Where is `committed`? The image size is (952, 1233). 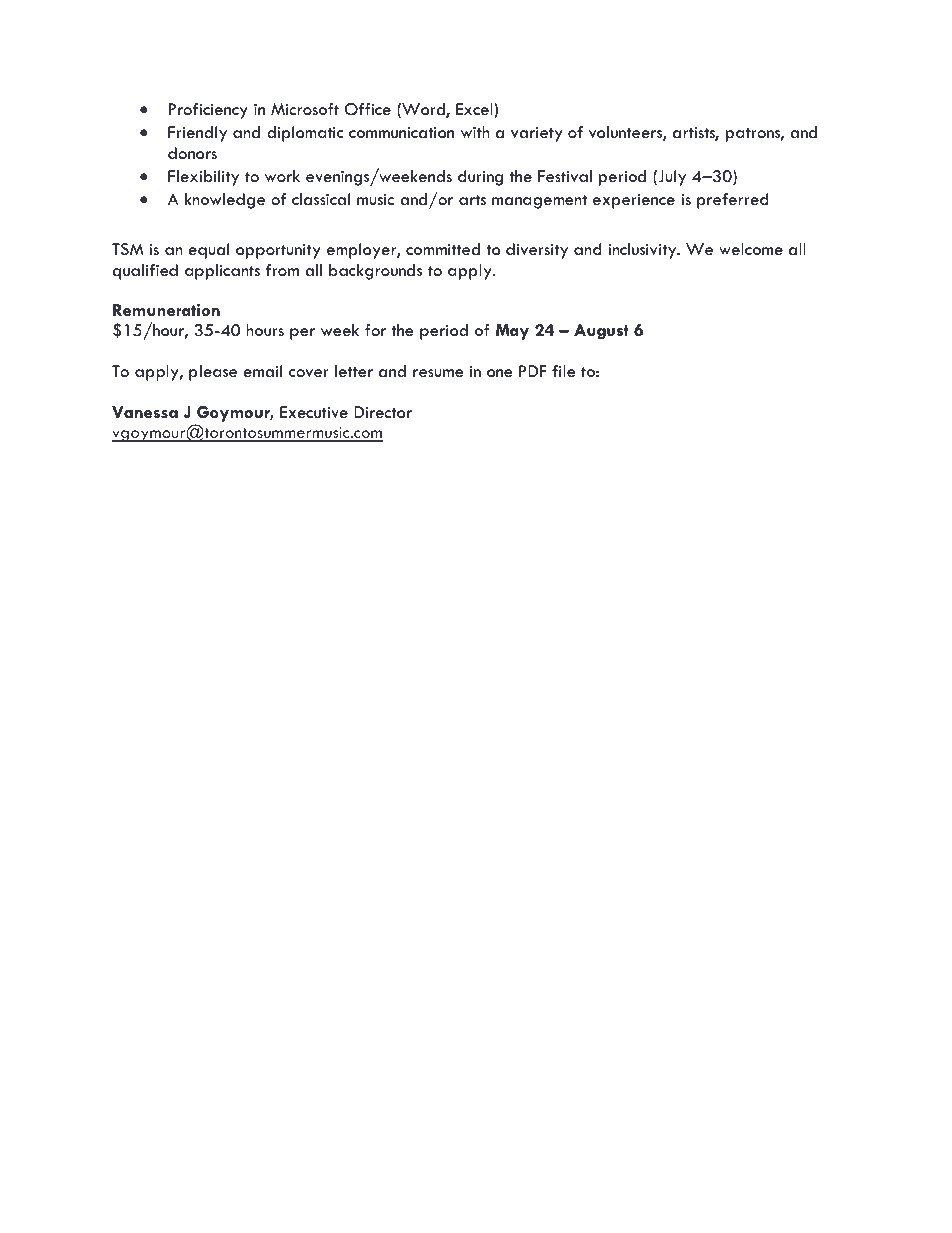
committed is located at coordinates (443, 249).
